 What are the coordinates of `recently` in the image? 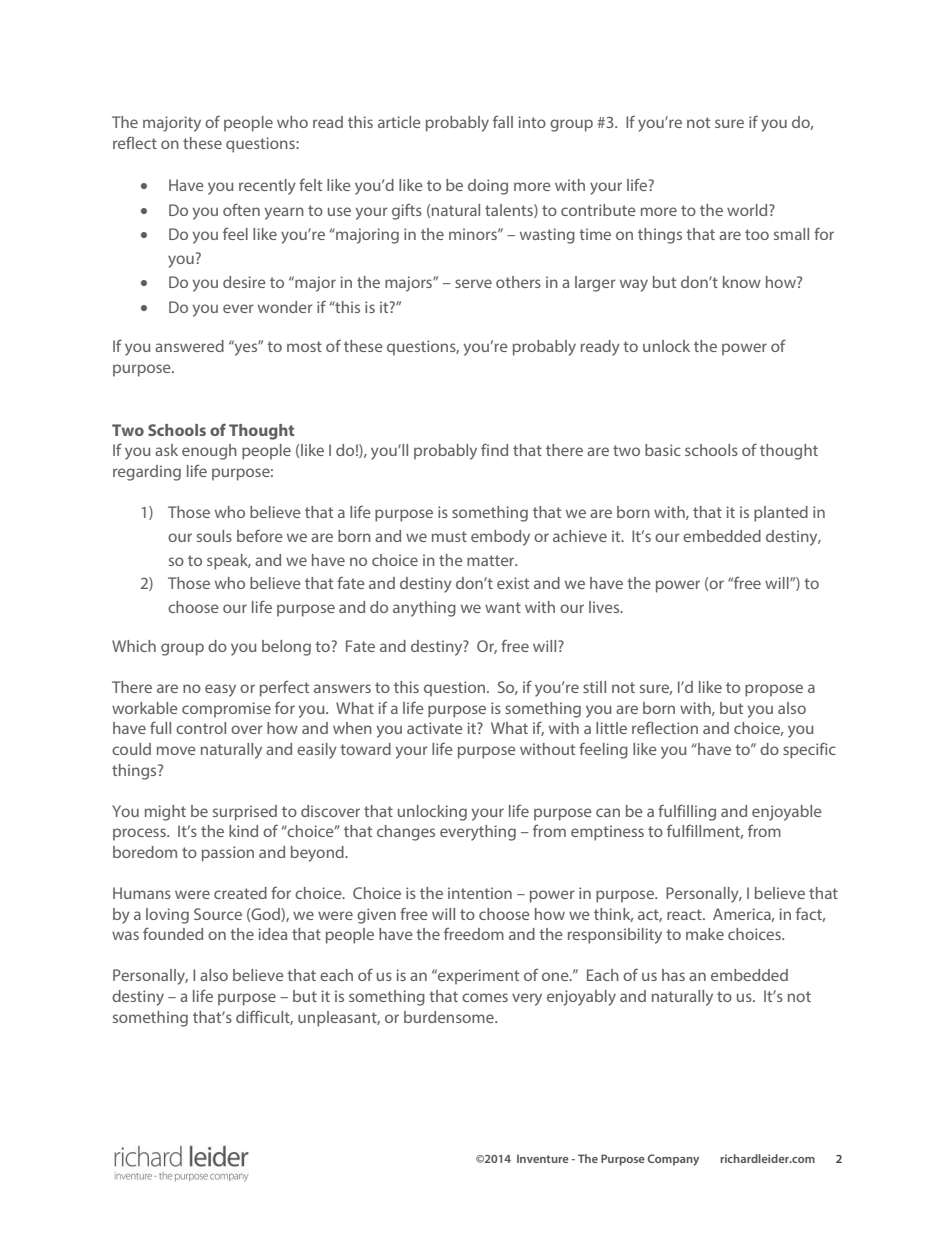 It's located at (267, 187).
